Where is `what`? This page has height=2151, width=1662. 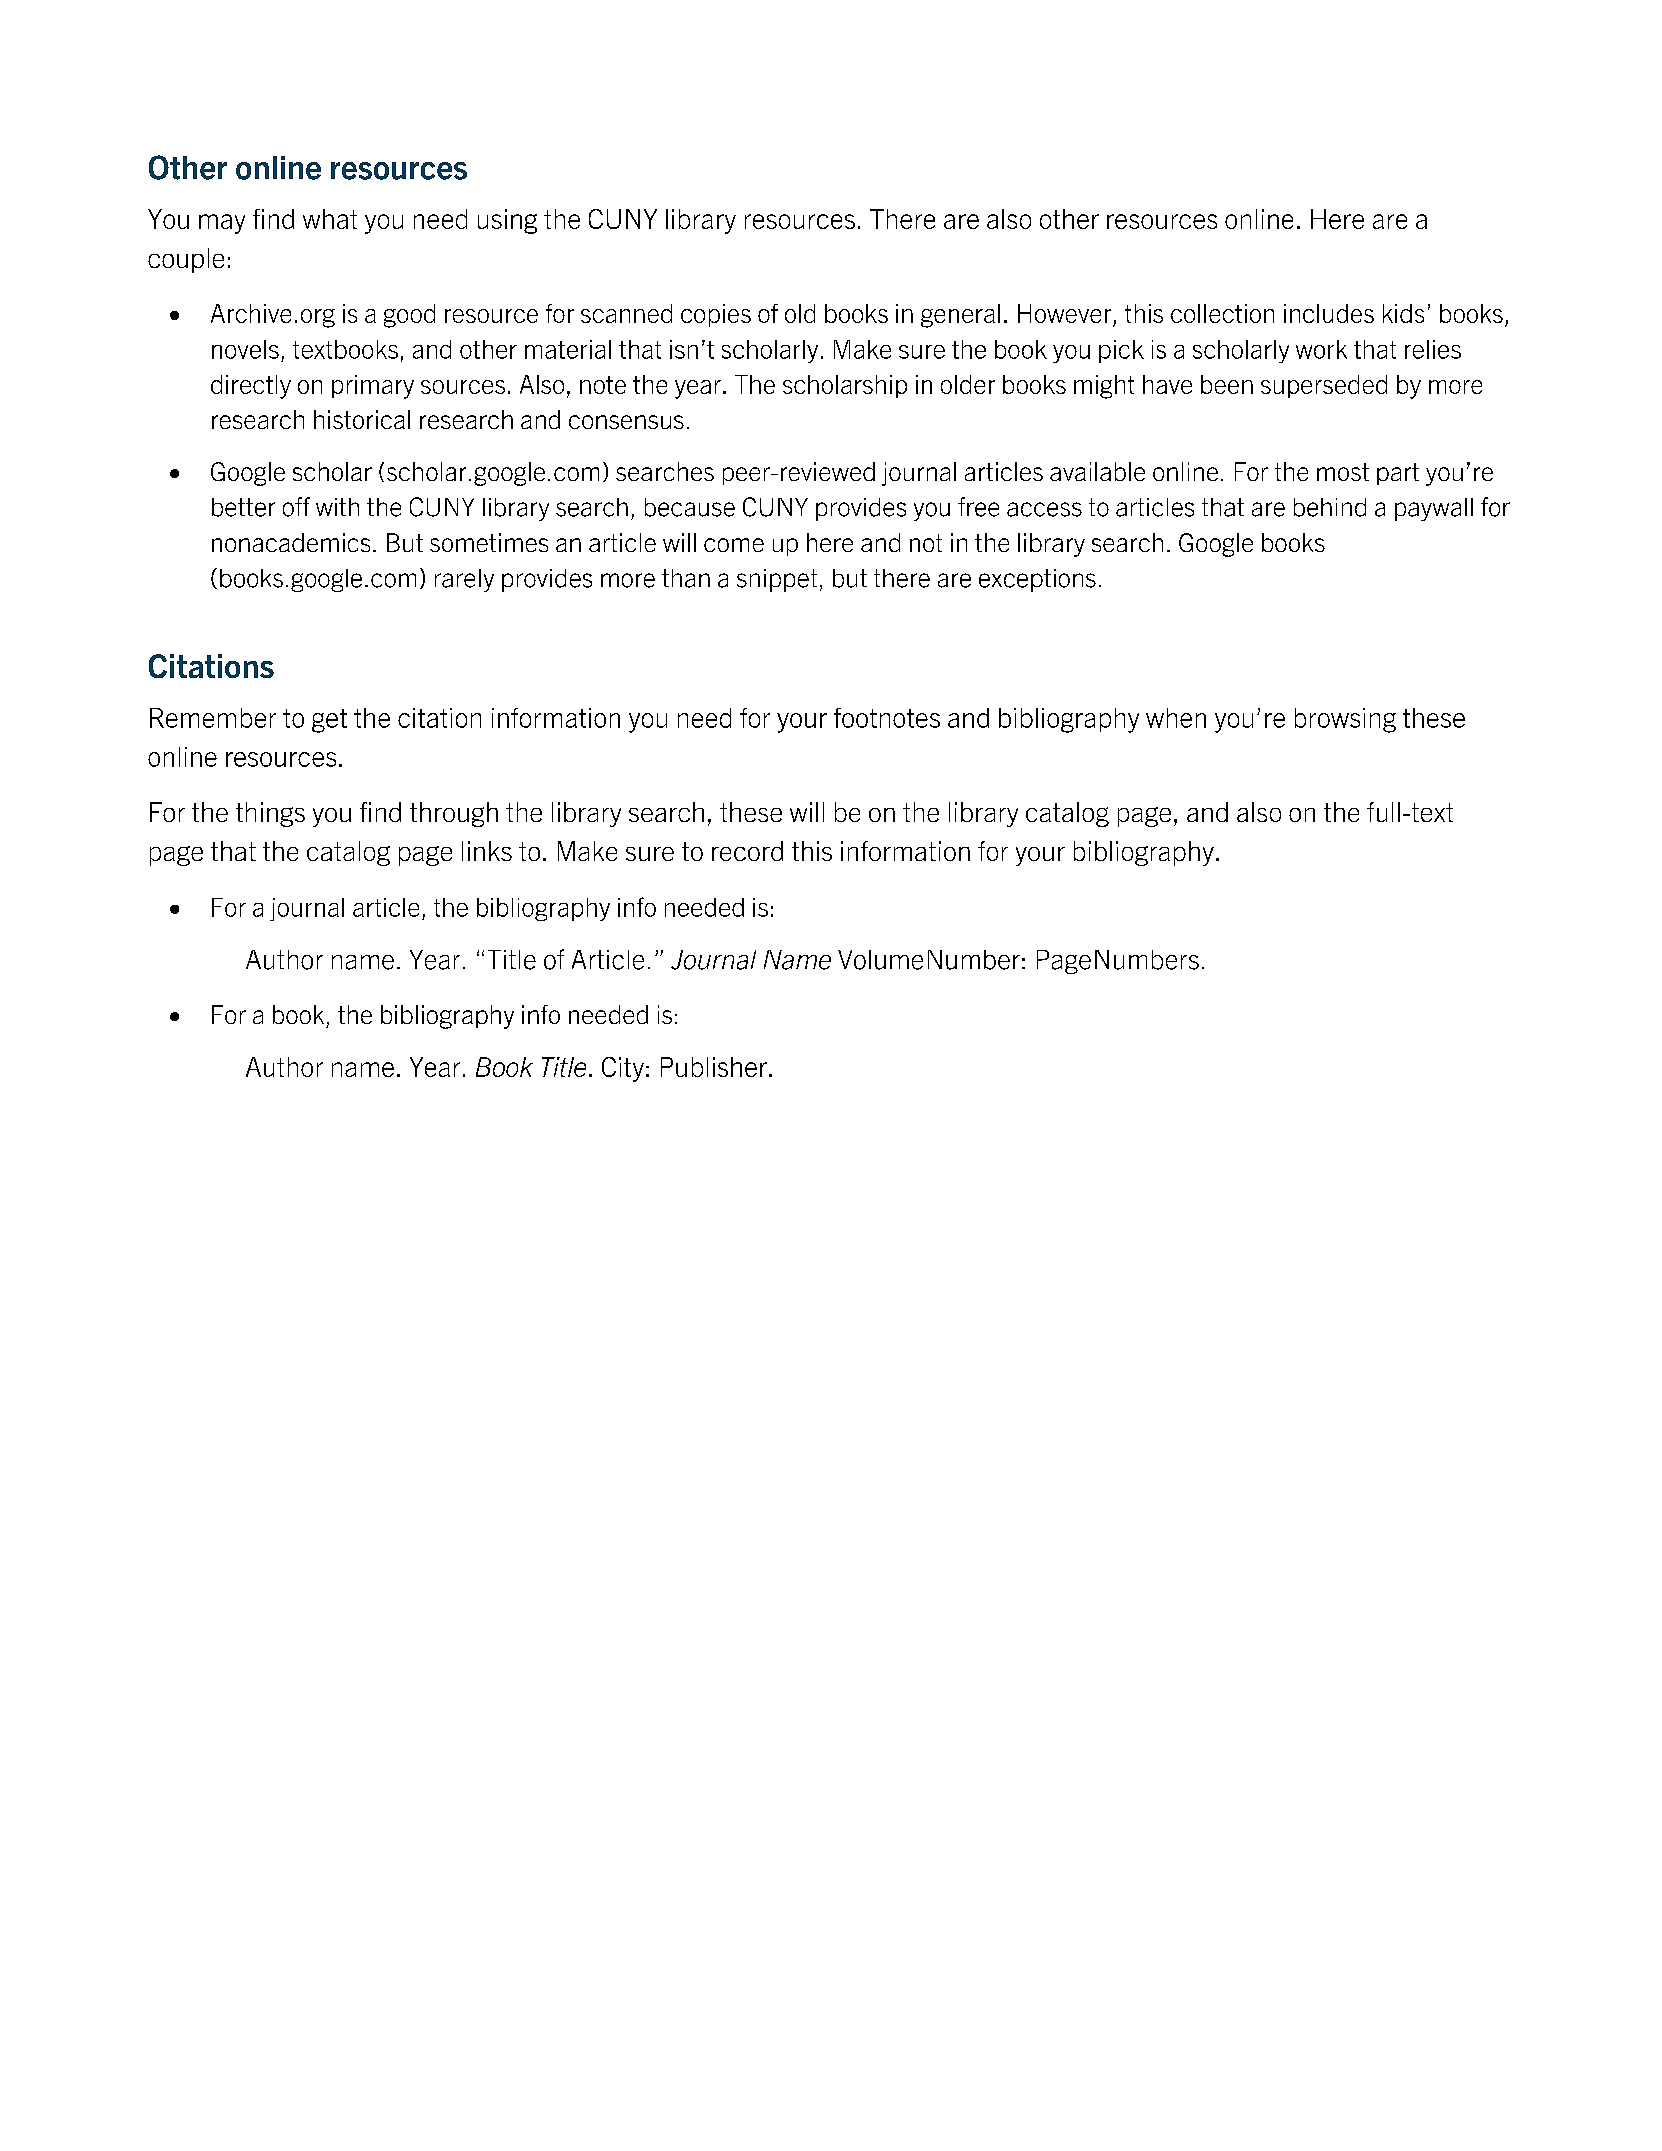 what is located at coordinates (330, 219).
